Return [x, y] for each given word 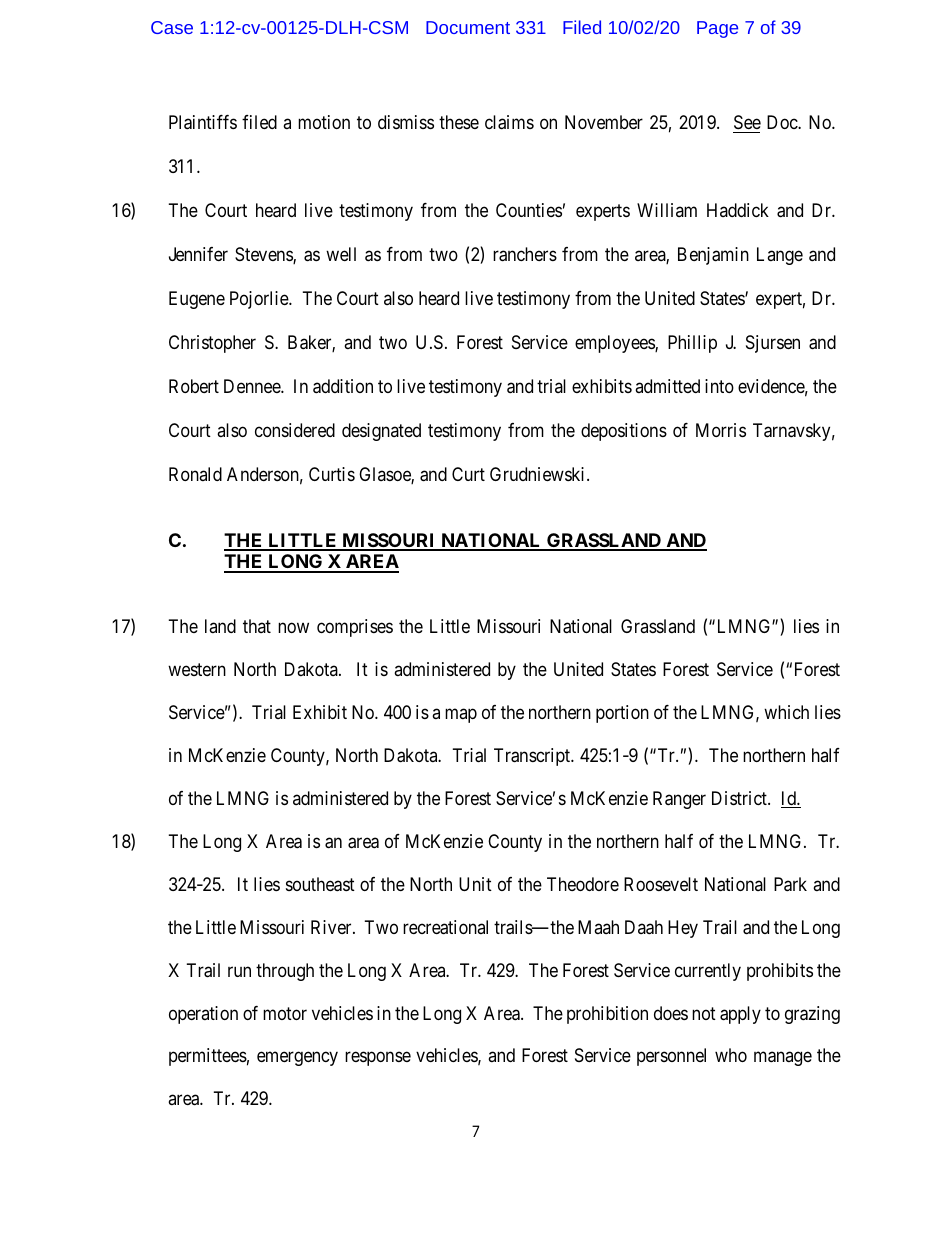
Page [717, 29]
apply [740, 1015]
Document [468, 27]
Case [172, 27]
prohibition [607, 1015]
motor [285, 1013]
